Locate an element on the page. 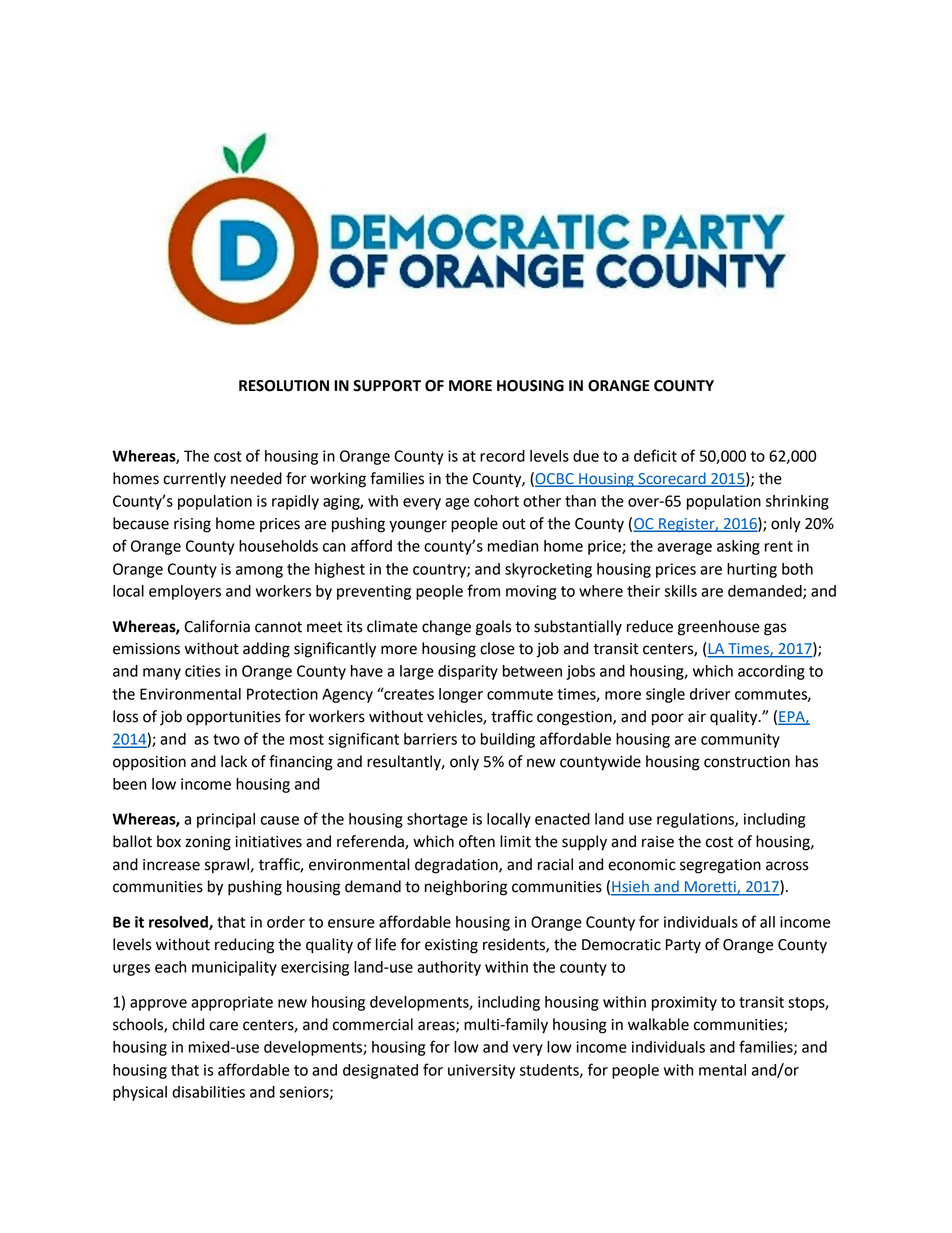 Image resolution: width=952 pixels, height=1233 pixels. university is located at coordinates (481, 1071).
